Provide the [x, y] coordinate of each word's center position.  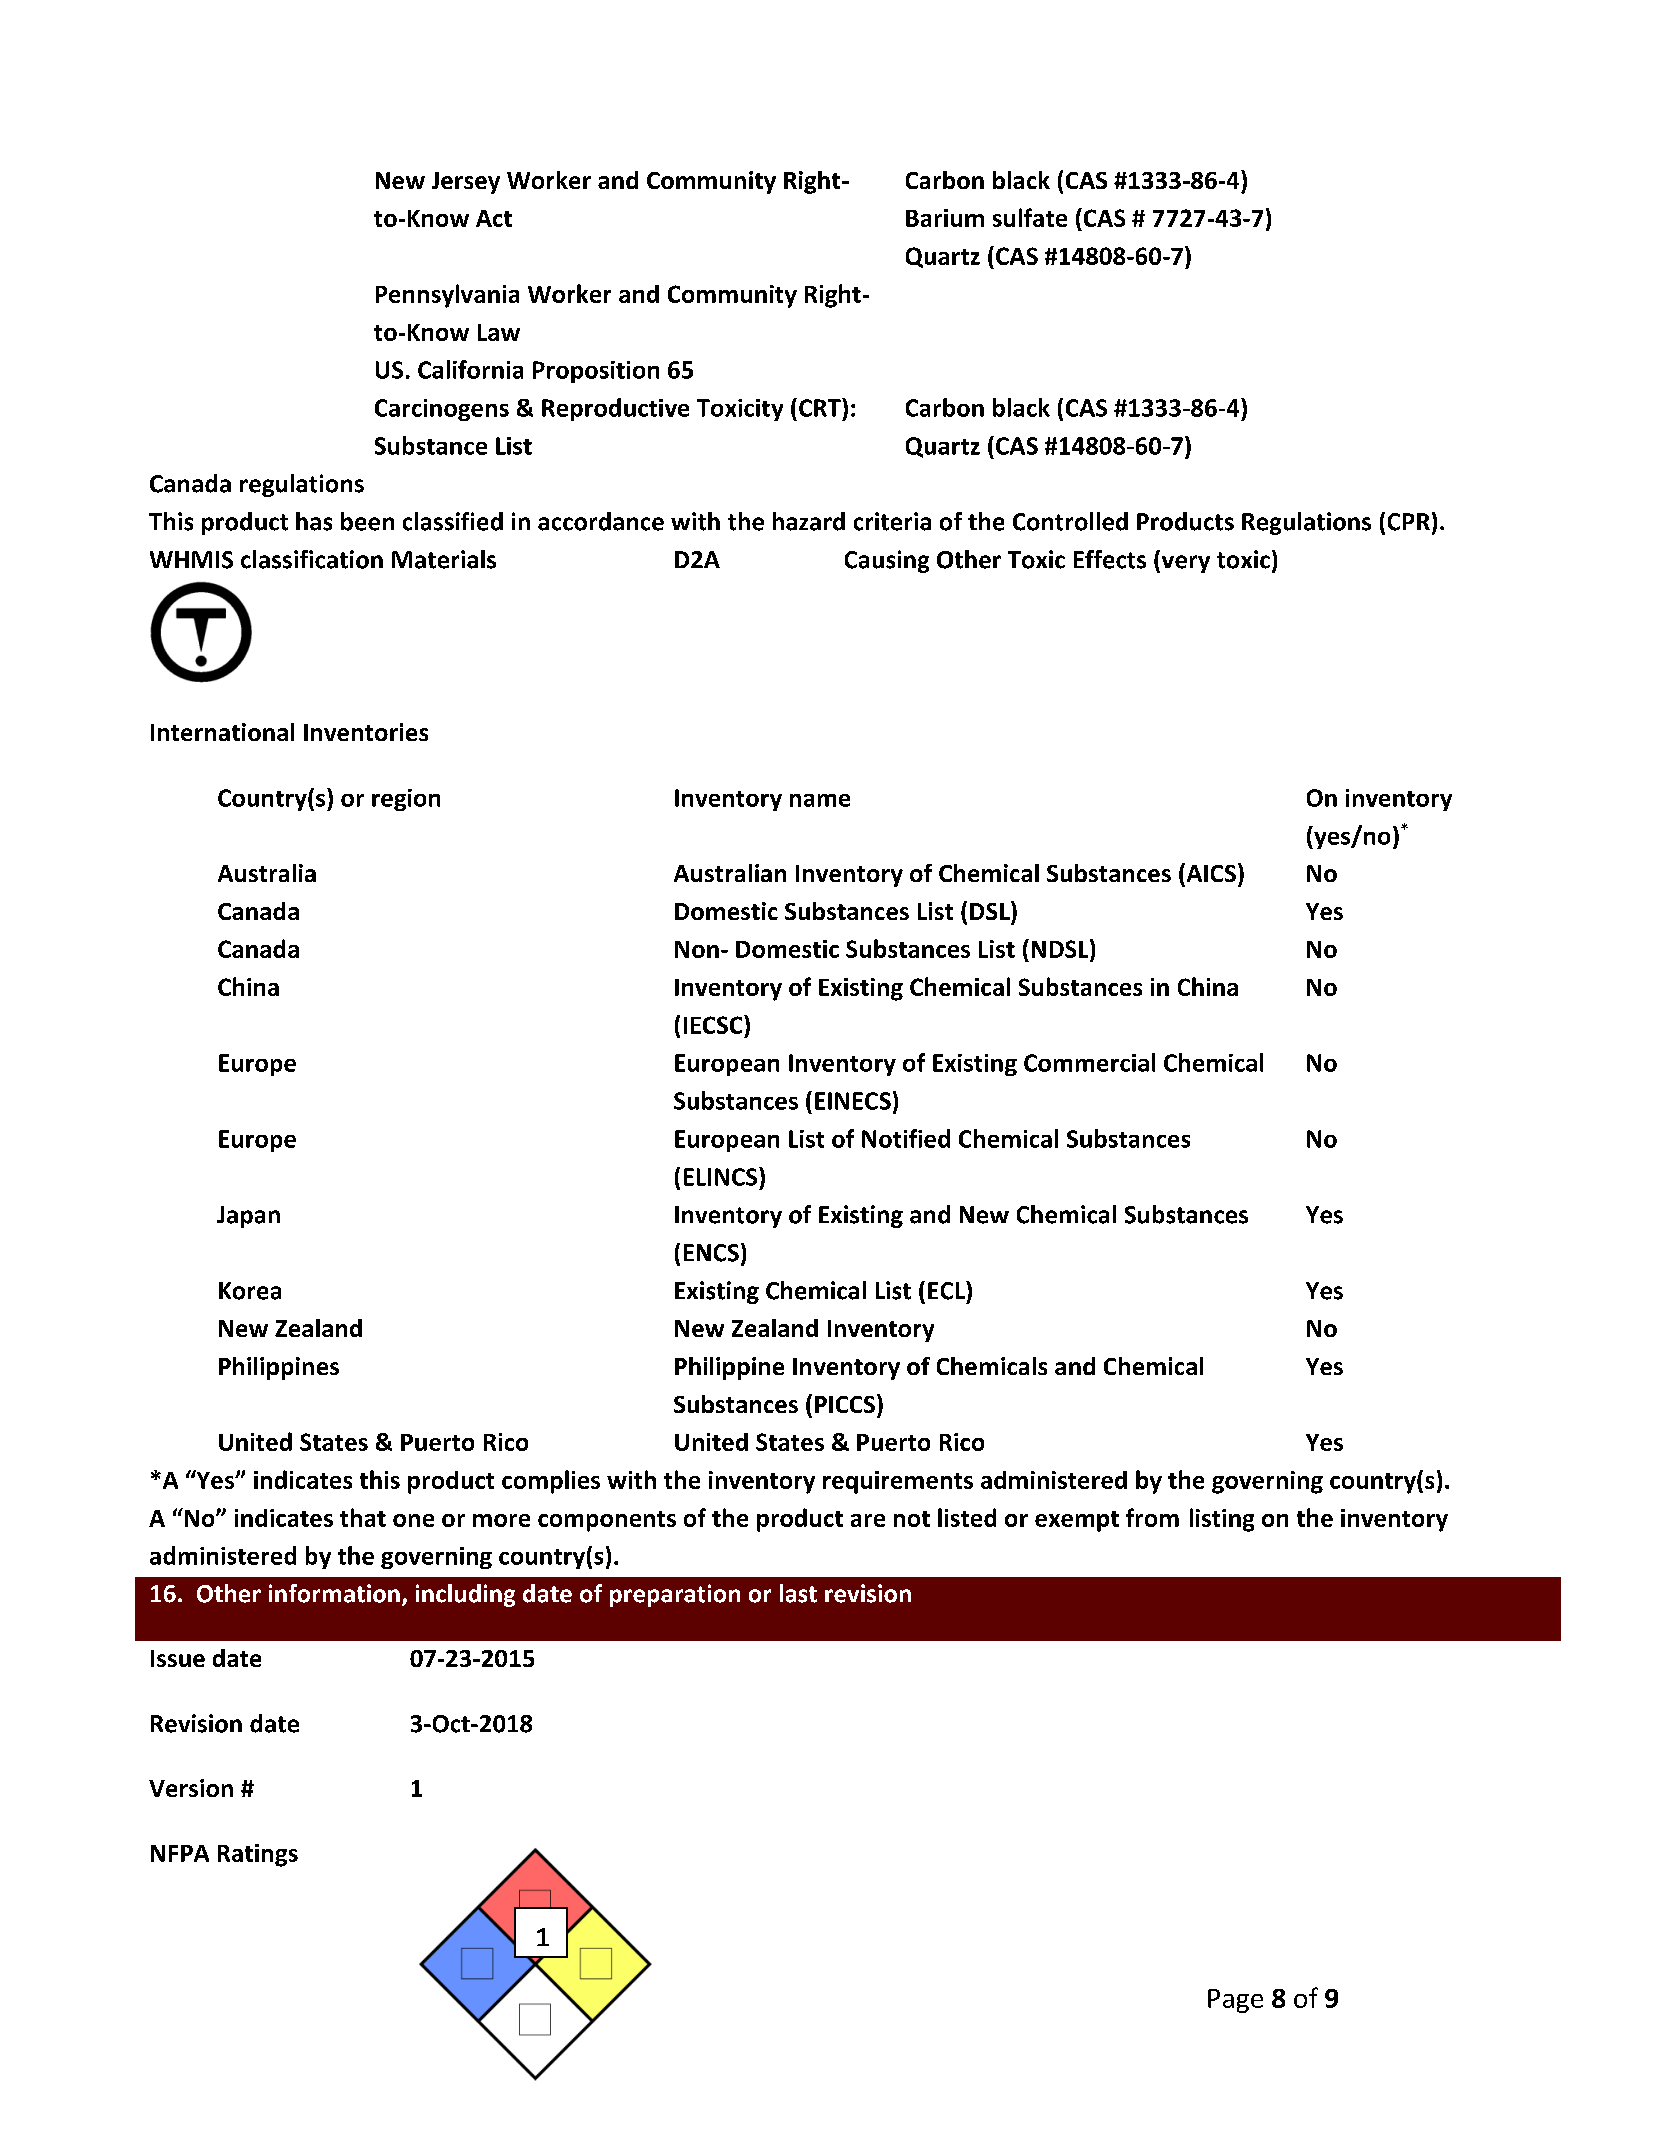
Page [1235, 2001]
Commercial [1089, 1062]
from [1152, 1517]
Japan [248, 1217]
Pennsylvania [447, 296]
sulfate [1030, 217]
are [868, 1520]
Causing [887, 561]
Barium [945, 218]
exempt [1077, 1521]
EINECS [853, 1101]
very [1184, 564]
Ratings [258, 1855]
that [363, 1517]
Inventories [366, 732]
